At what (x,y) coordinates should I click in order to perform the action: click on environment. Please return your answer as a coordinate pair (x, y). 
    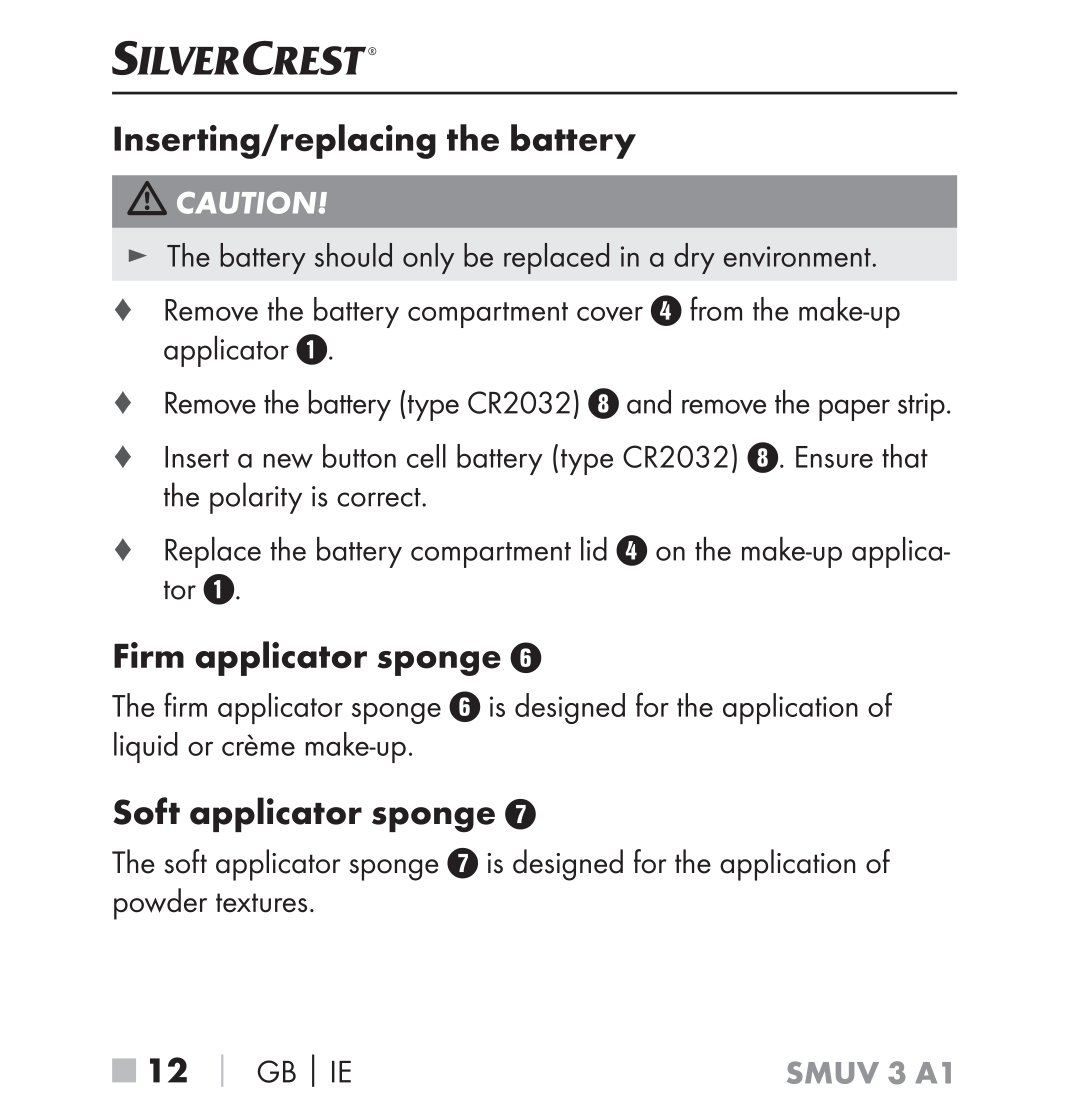
    Looking at the image, I should click on (797, 256).
